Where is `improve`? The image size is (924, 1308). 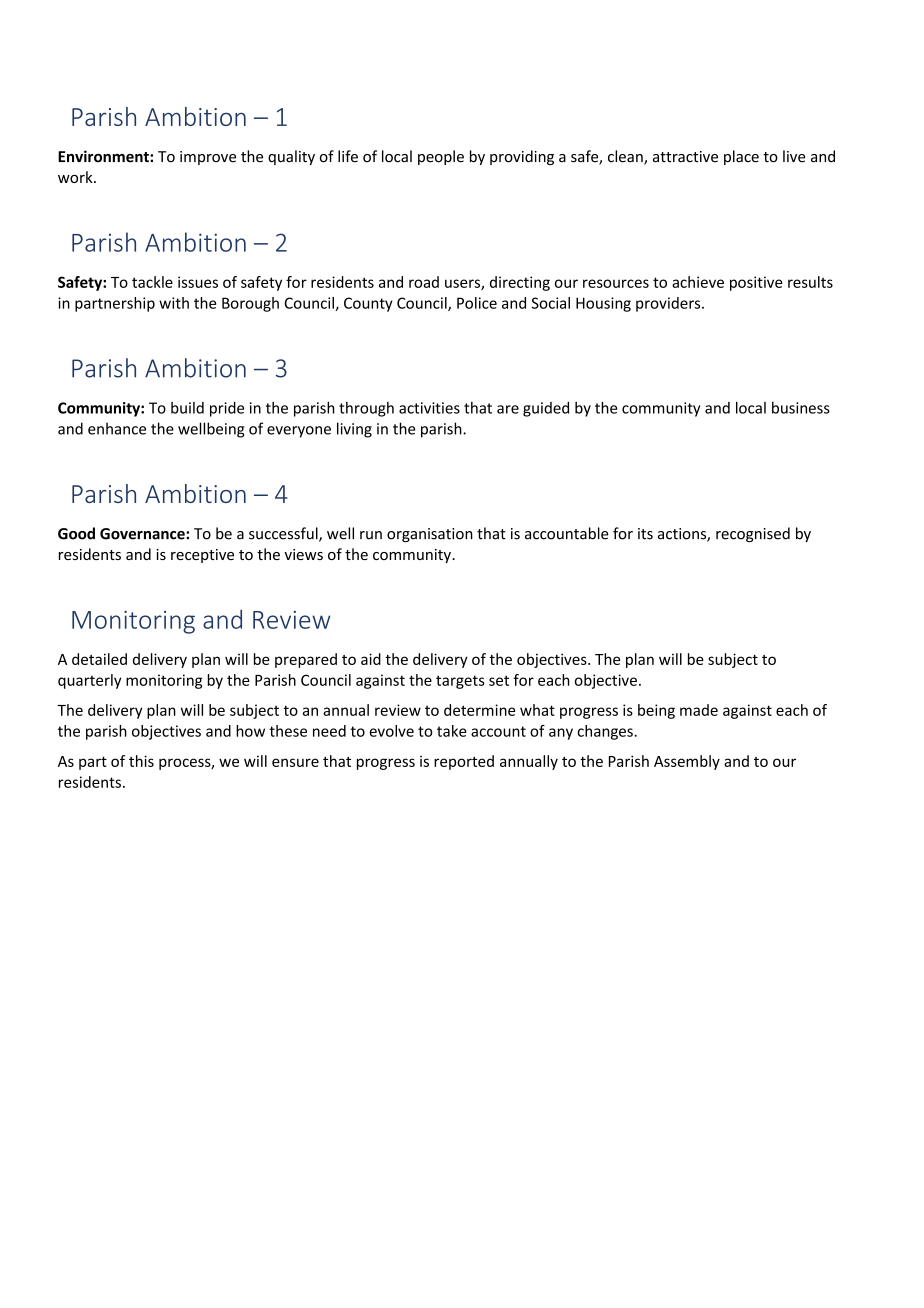
improve is located at coordinates (208, 158).
